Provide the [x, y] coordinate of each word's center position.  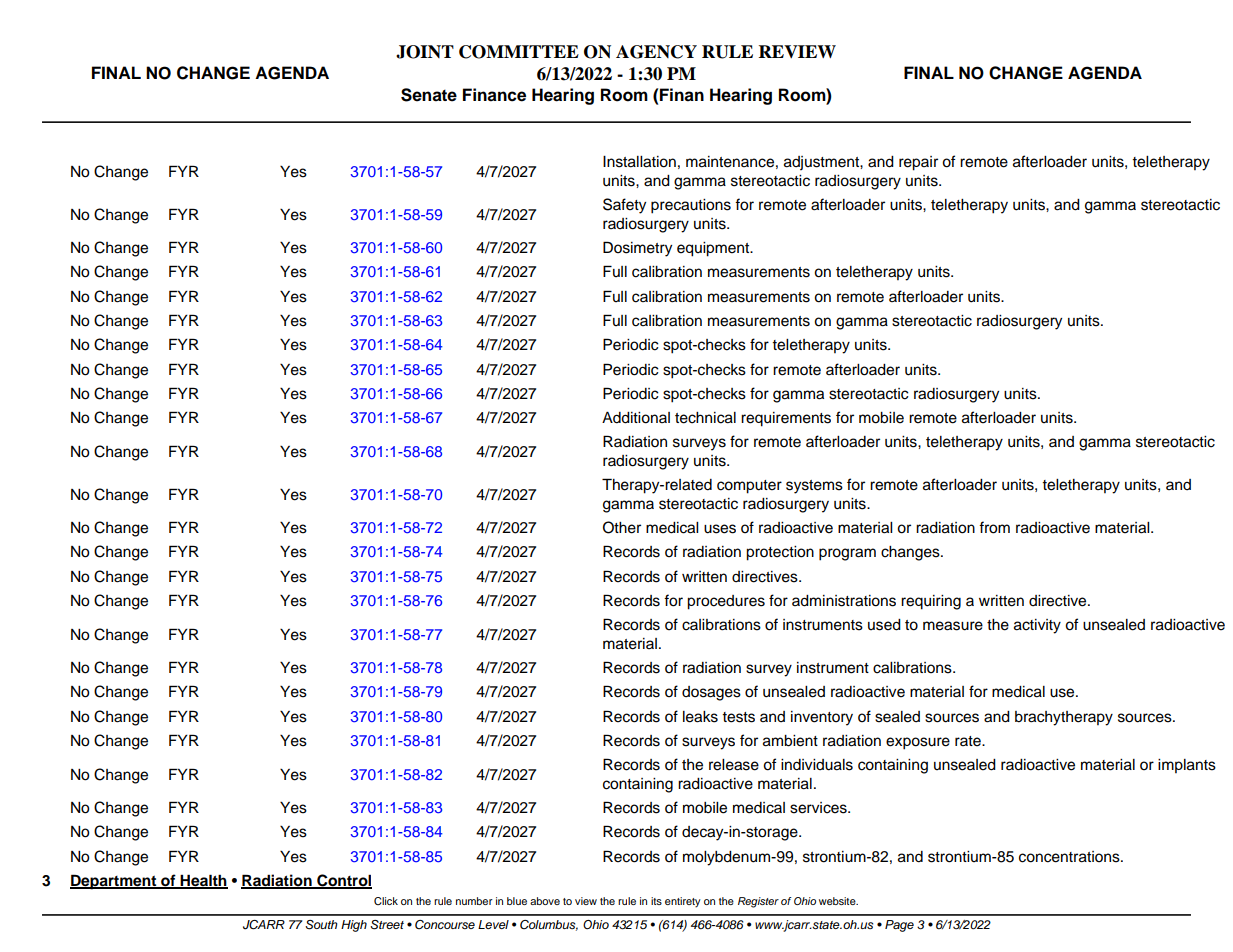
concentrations [1070, 857]
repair [918, 163]
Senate [429, 95]
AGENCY [656, 52]
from [994, 527]
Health [203, 881]
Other [622, 527]
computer [749, 487]
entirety [683, 902]
